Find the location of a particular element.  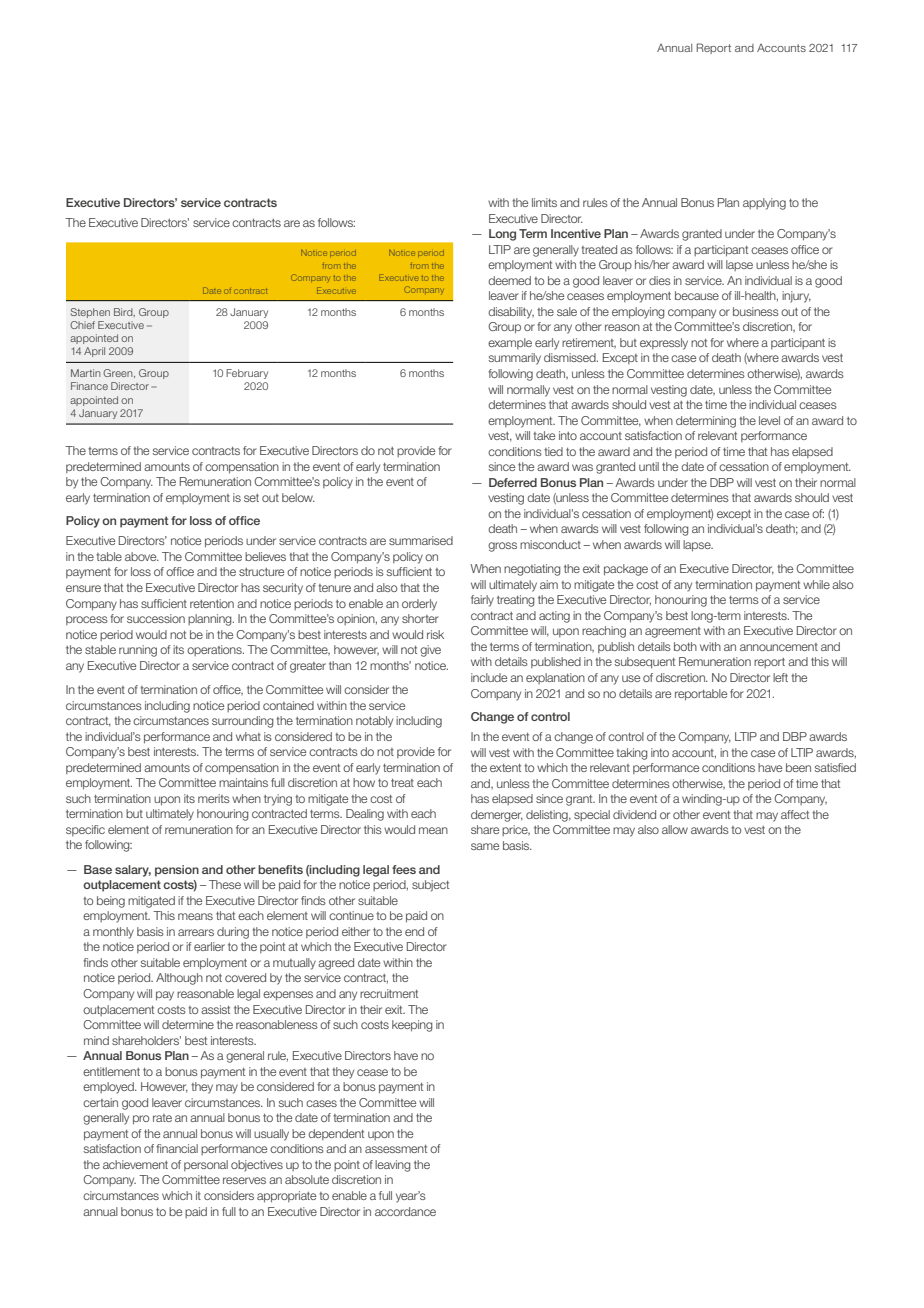

leaving is located at coordinates (393, 1166).
